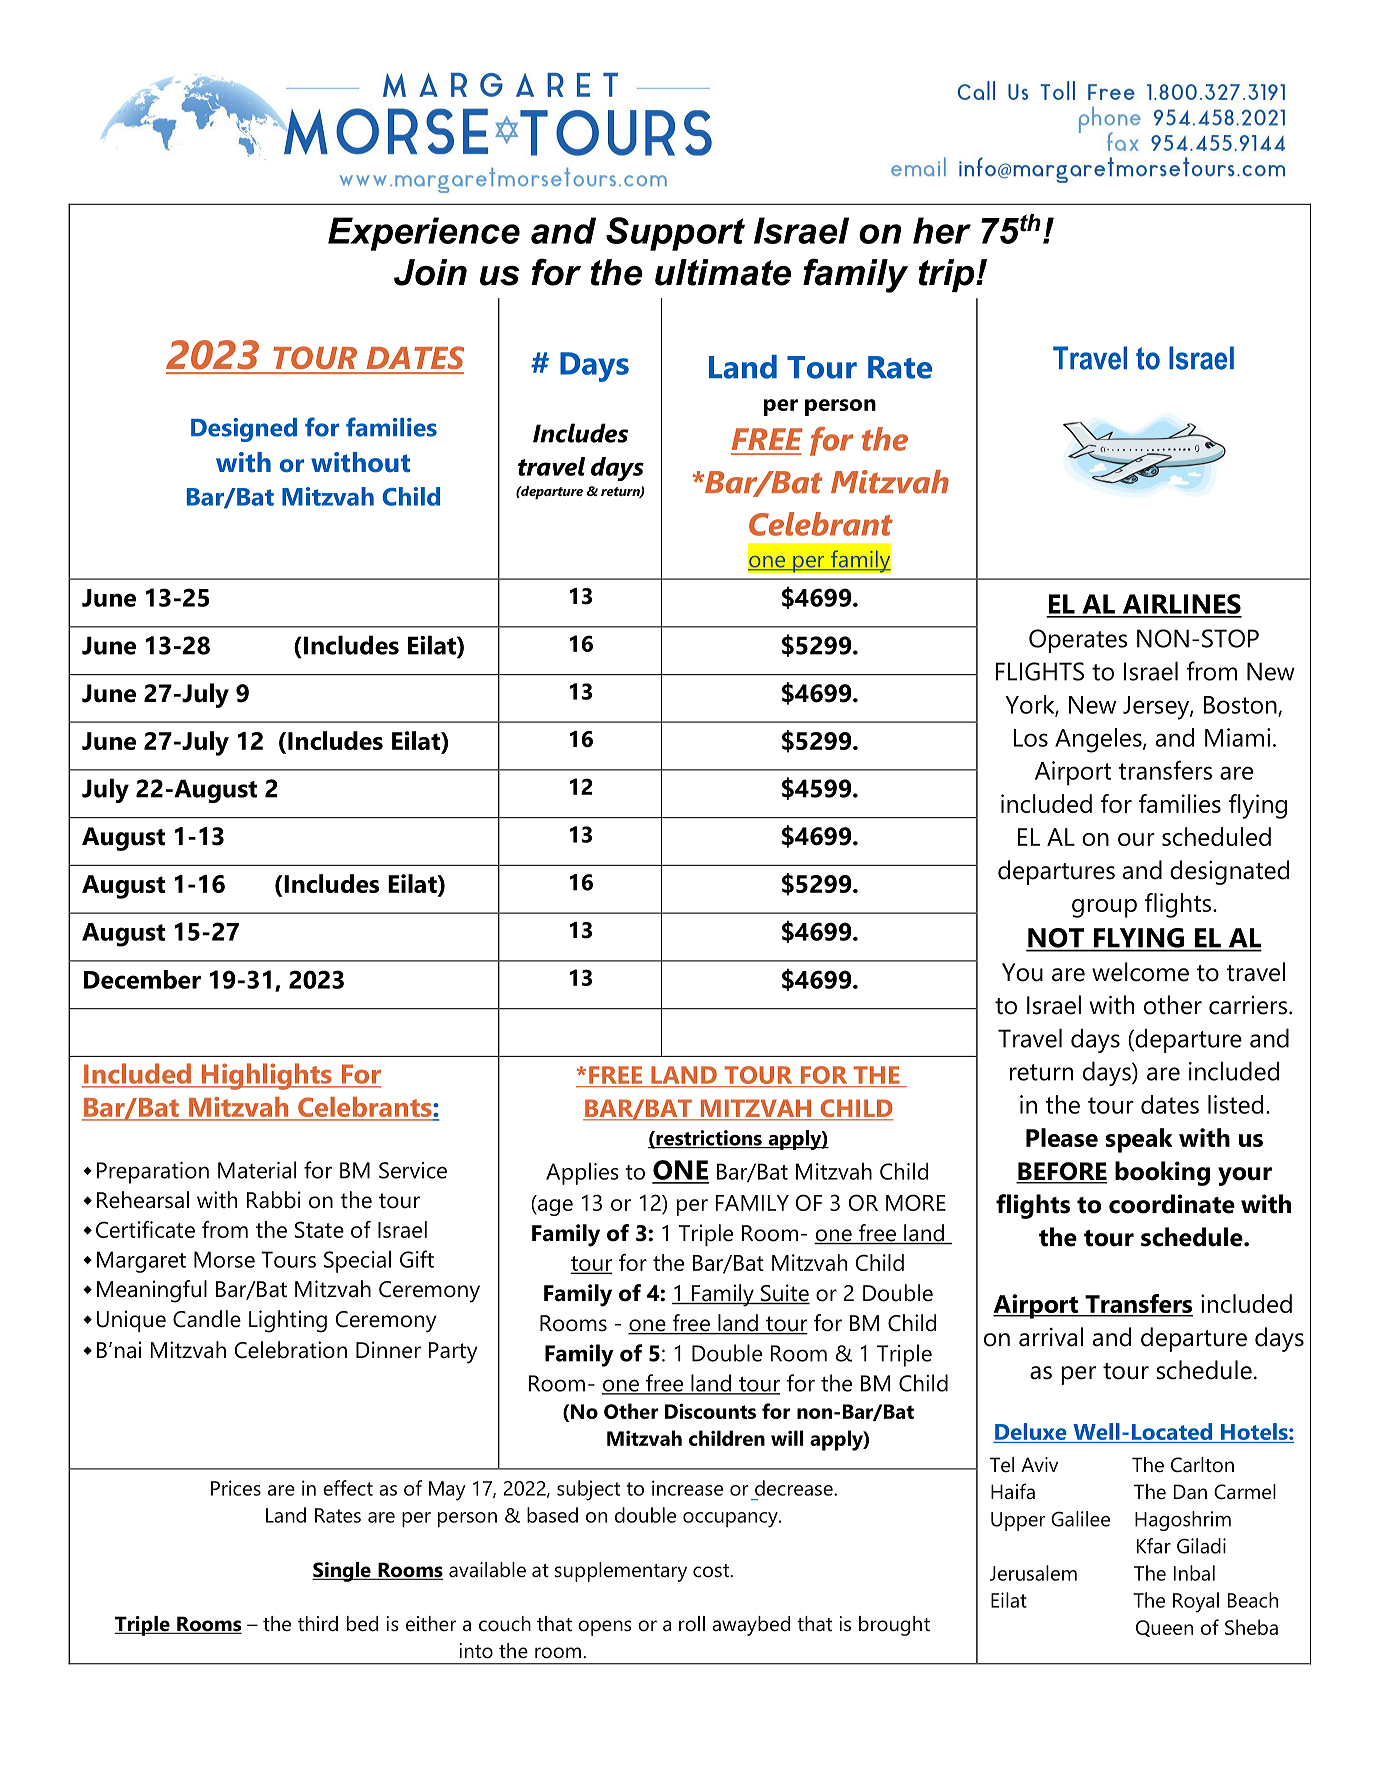  Describe the element at coordinates (1241, 706) in the screenshot. I see `Boston` at that location.
